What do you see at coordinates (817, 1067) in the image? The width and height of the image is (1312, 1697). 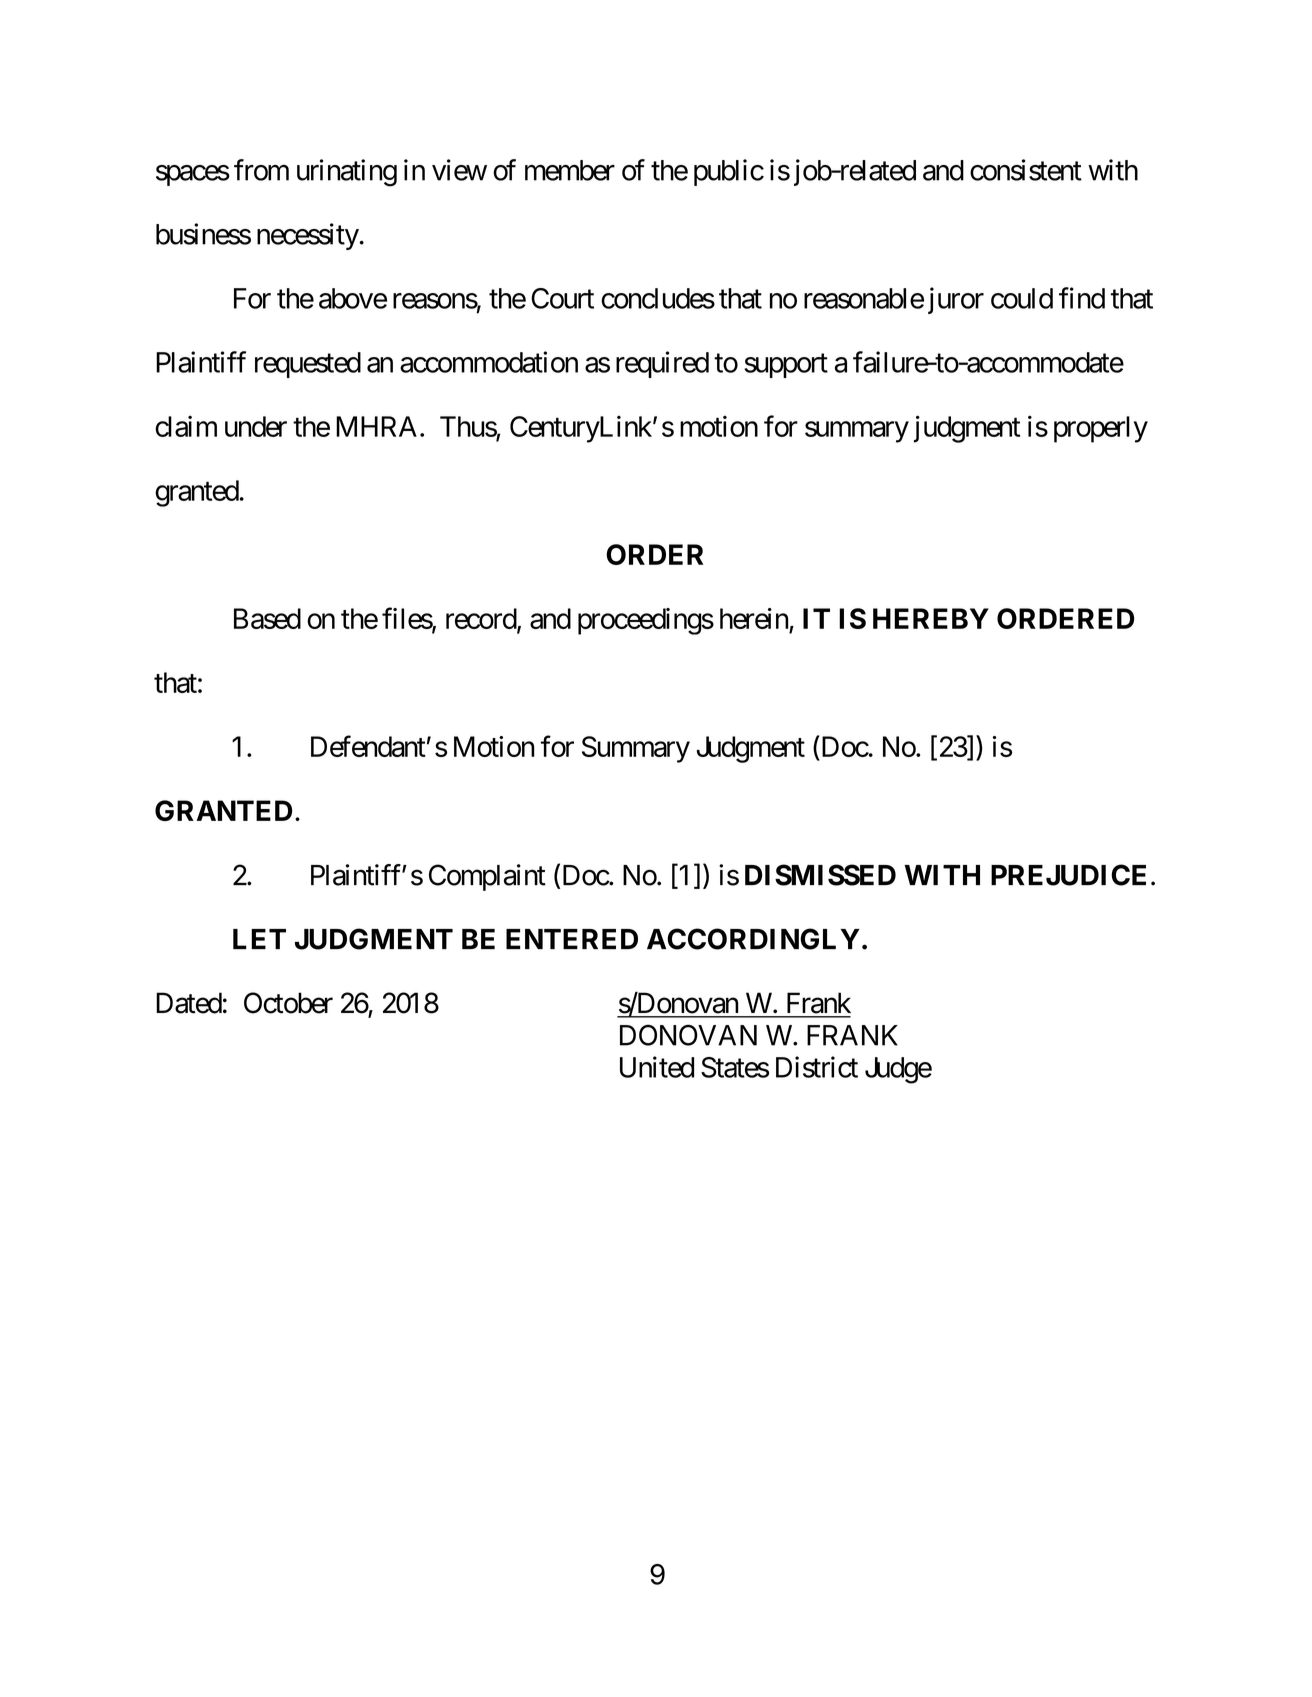 I see `District` at bounding box center [817, 1067].
